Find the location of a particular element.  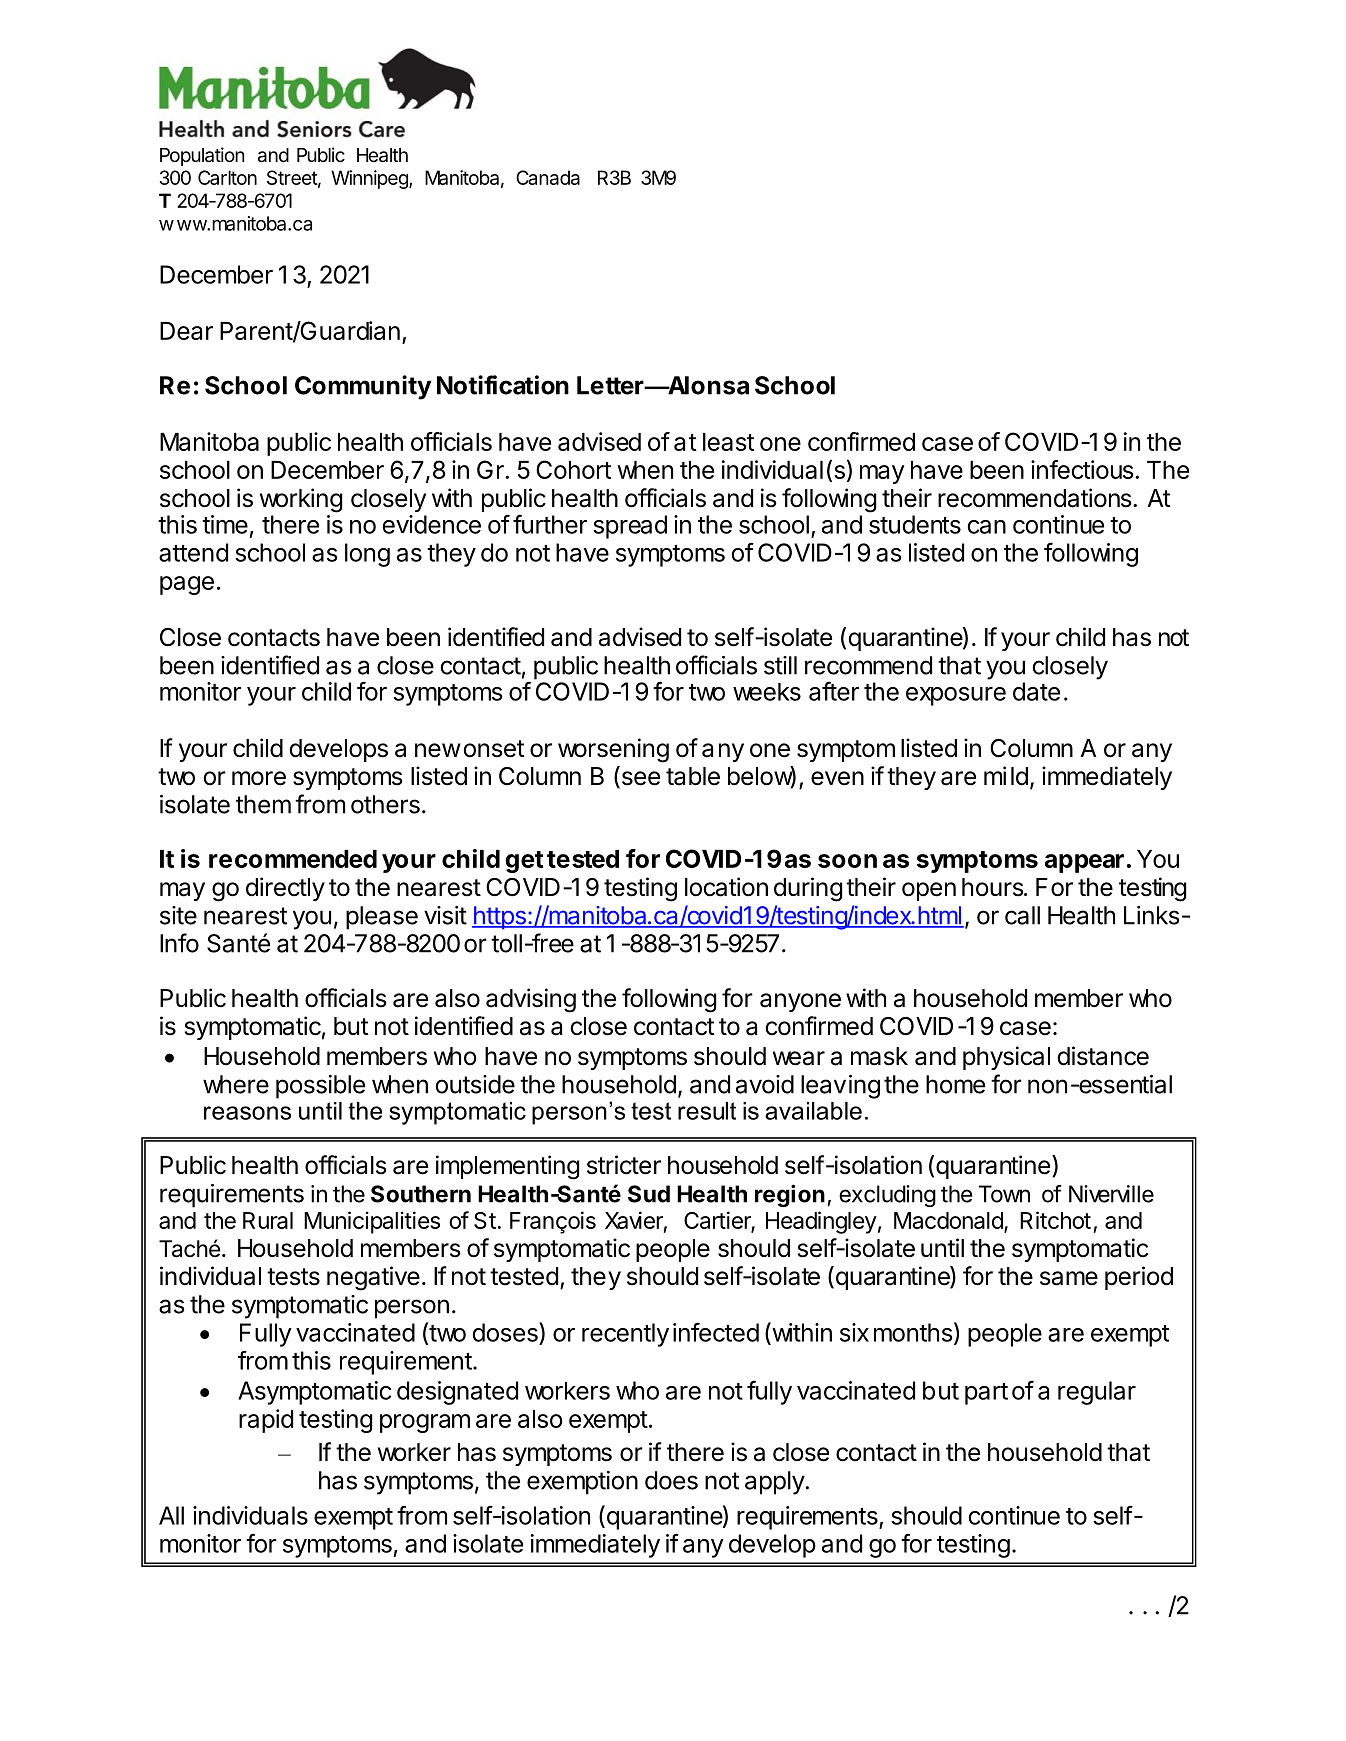

students is located at coordinates (915, 524).
